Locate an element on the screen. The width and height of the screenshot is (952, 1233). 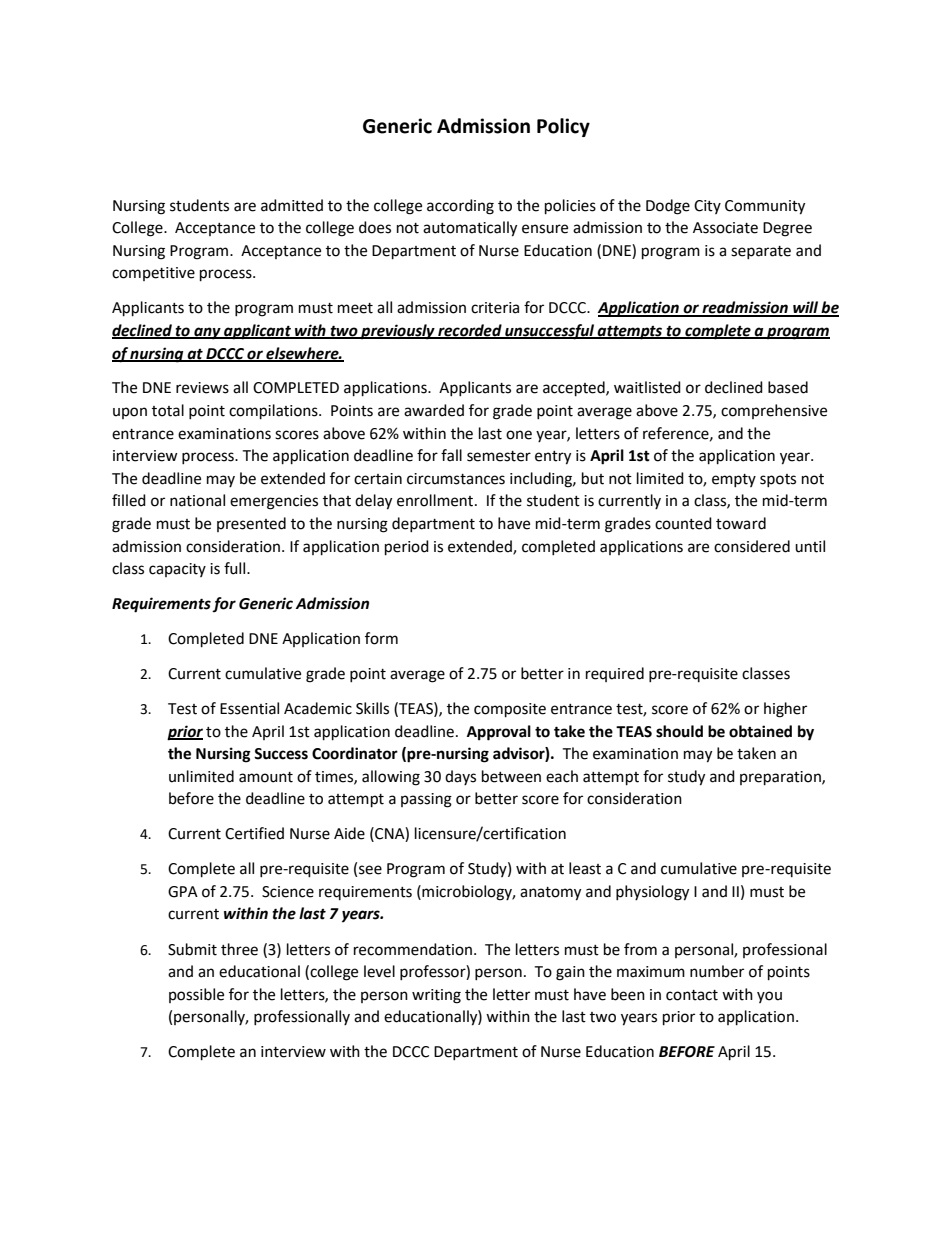
total is located at coordinates (168, 410).
